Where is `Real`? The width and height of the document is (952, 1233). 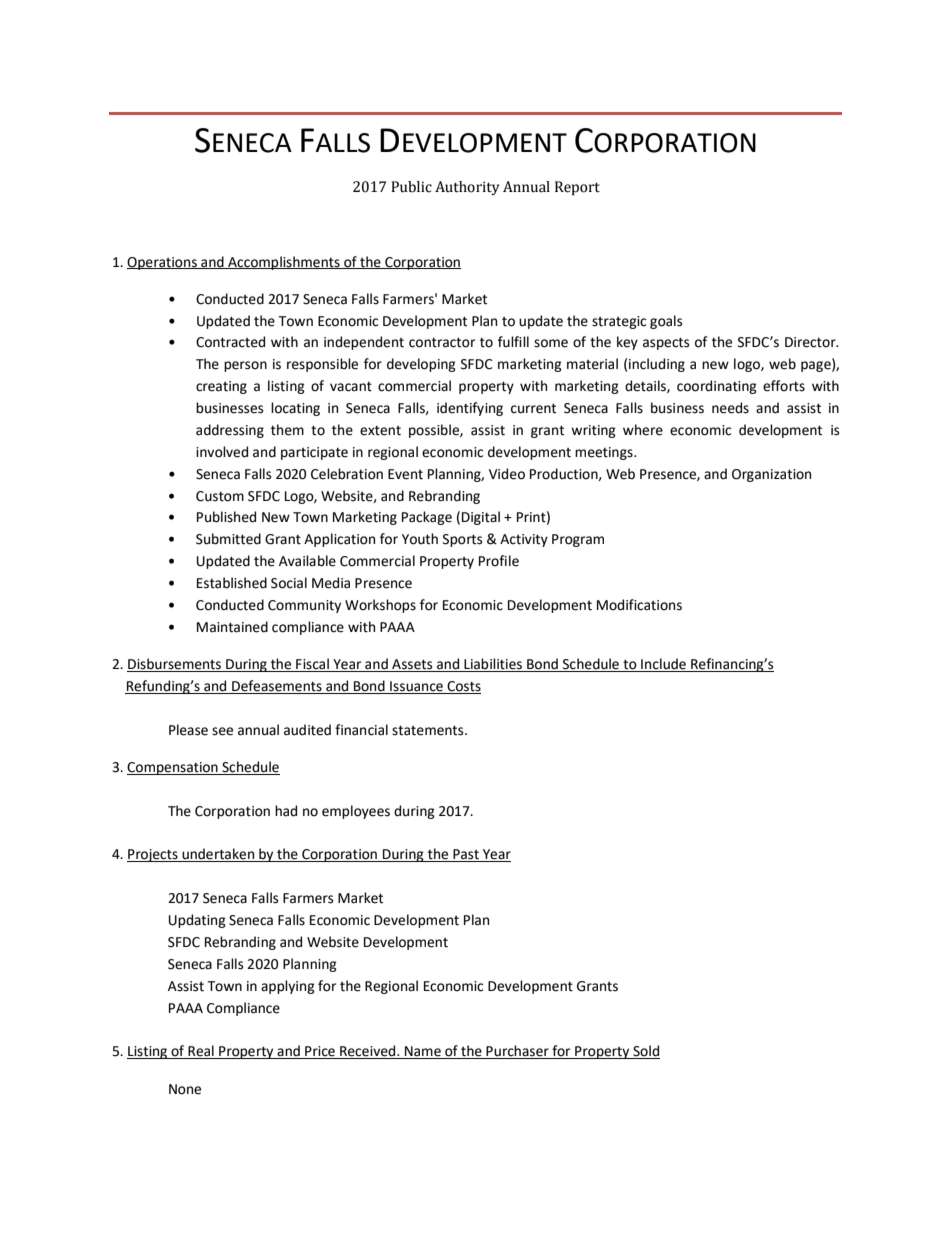 Real is located at coordinates (201, 1052).
